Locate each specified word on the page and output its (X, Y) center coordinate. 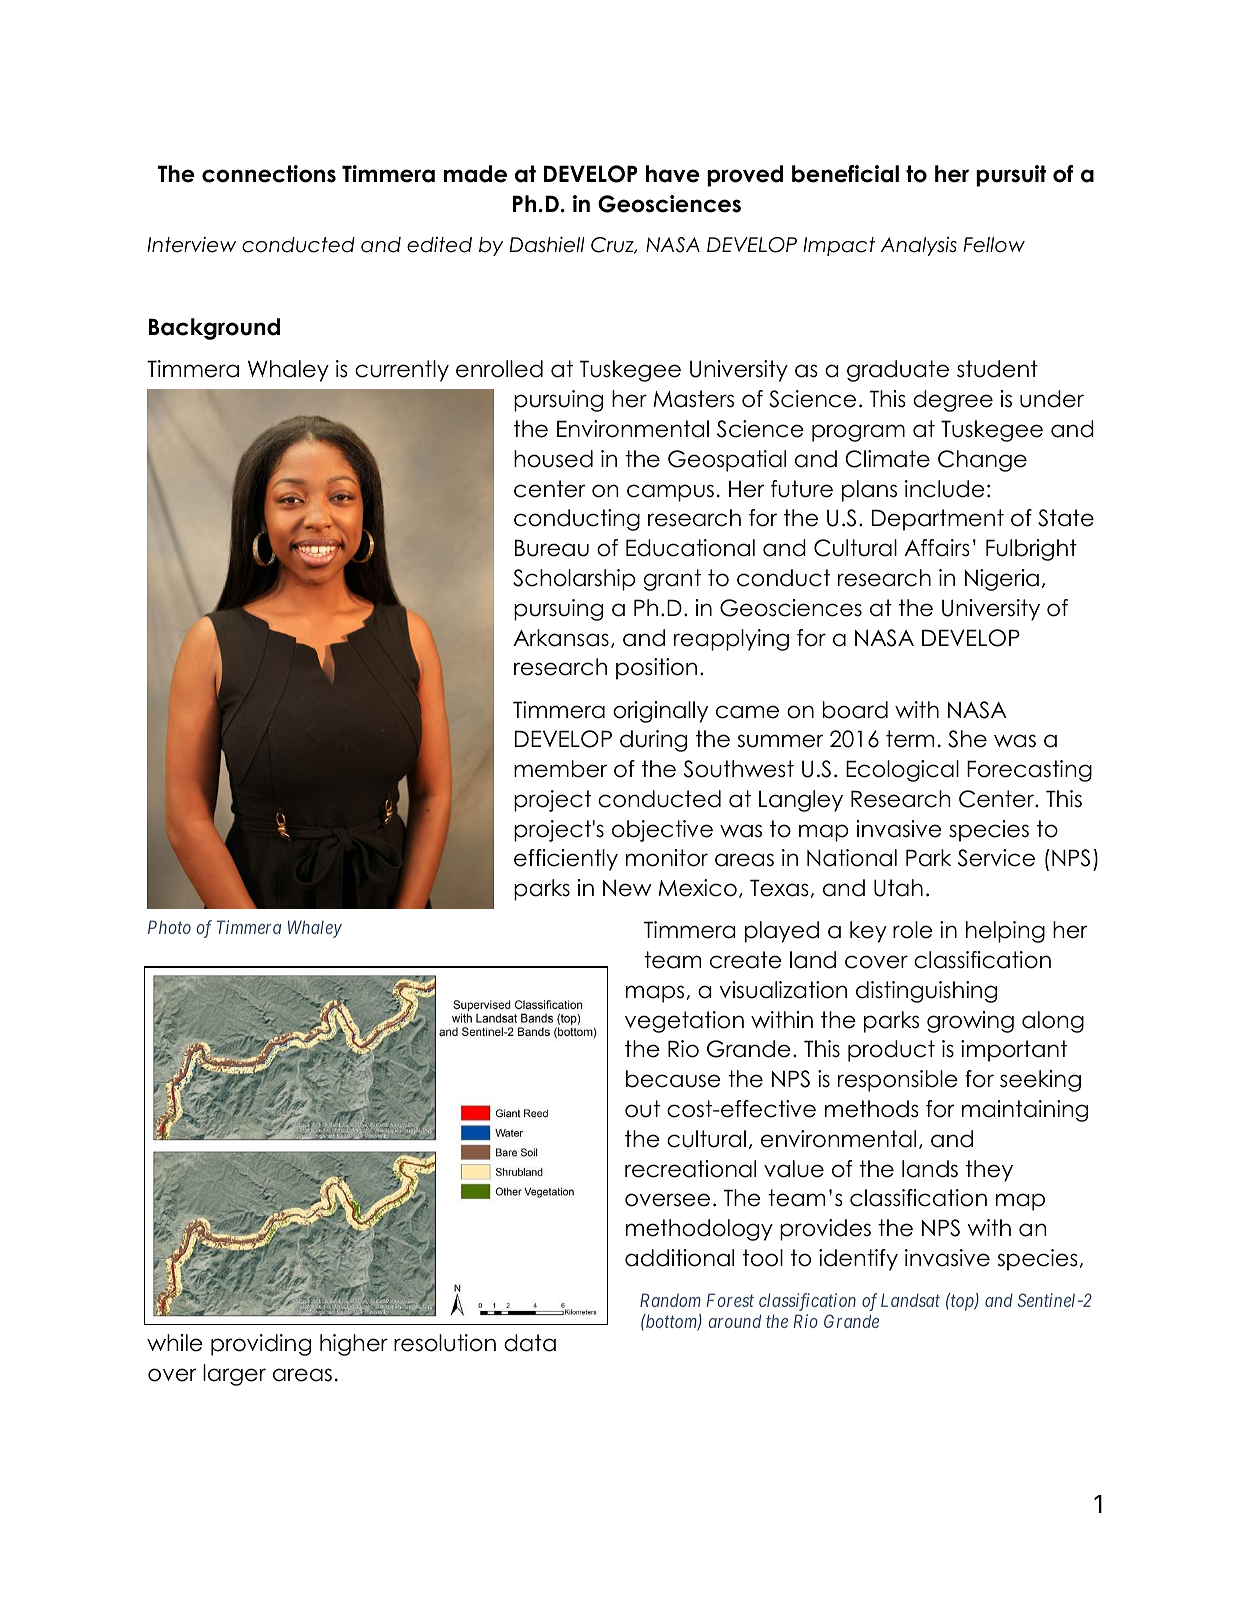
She (967, 739)
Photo (169, 927)
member (560, 769)
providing (261, 1345)
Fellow (994, 245)
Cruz (613, 245)
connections (269, 174)
